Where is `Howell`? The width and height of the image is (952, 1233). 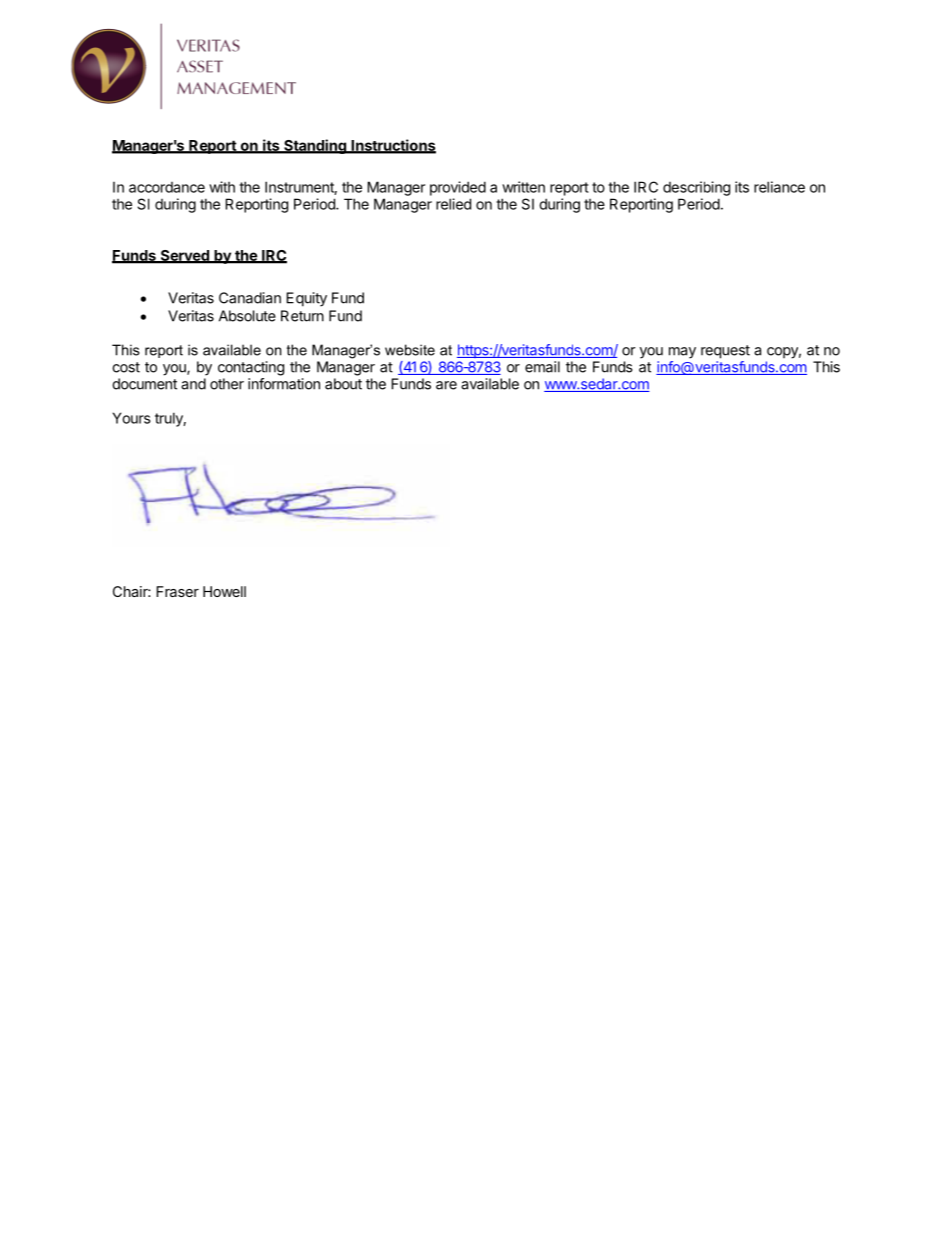 Howell is located at coordinates (224, 591).
